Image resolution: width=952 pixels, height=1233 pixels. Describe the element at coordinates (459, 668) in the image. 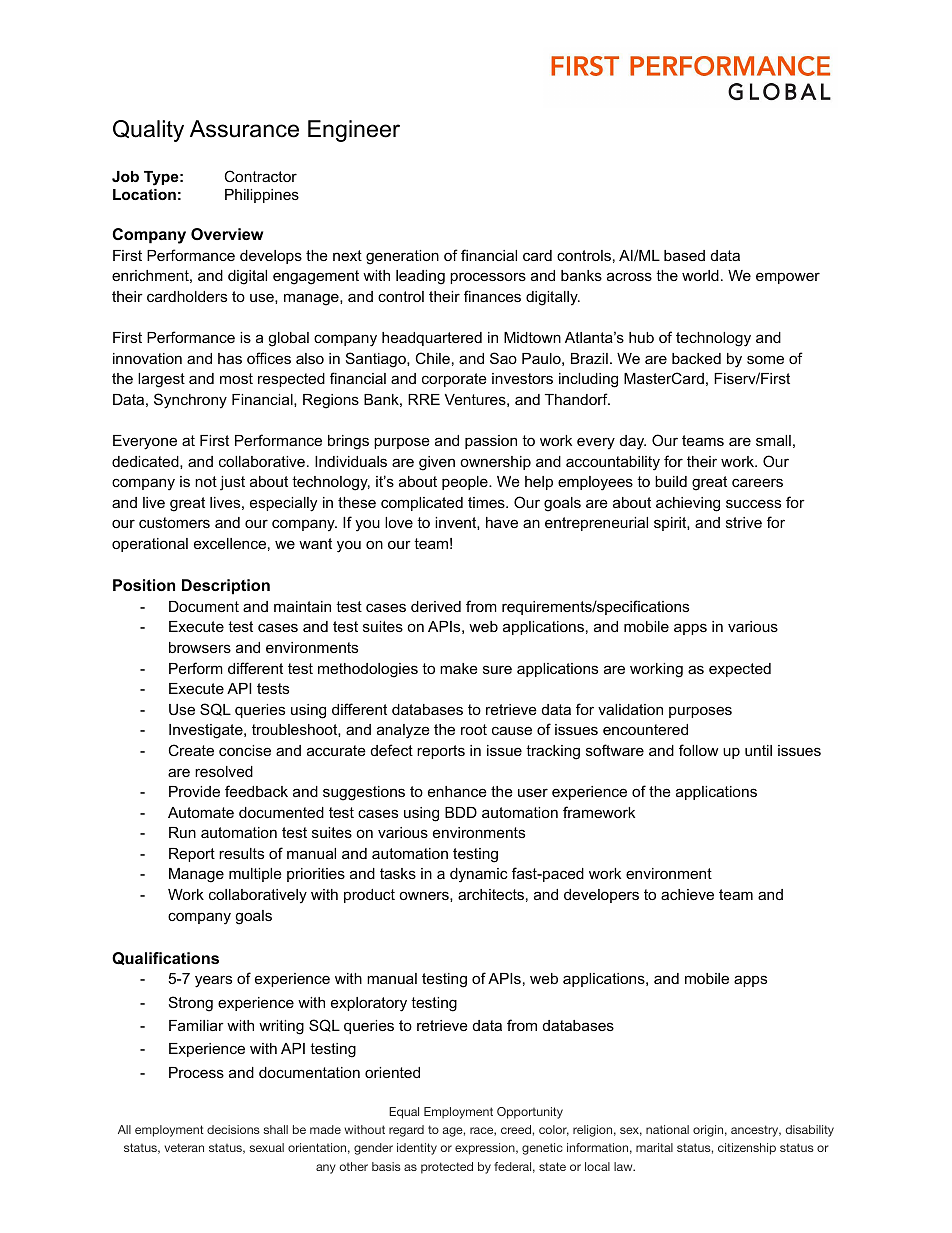

I see `make` at that location.
